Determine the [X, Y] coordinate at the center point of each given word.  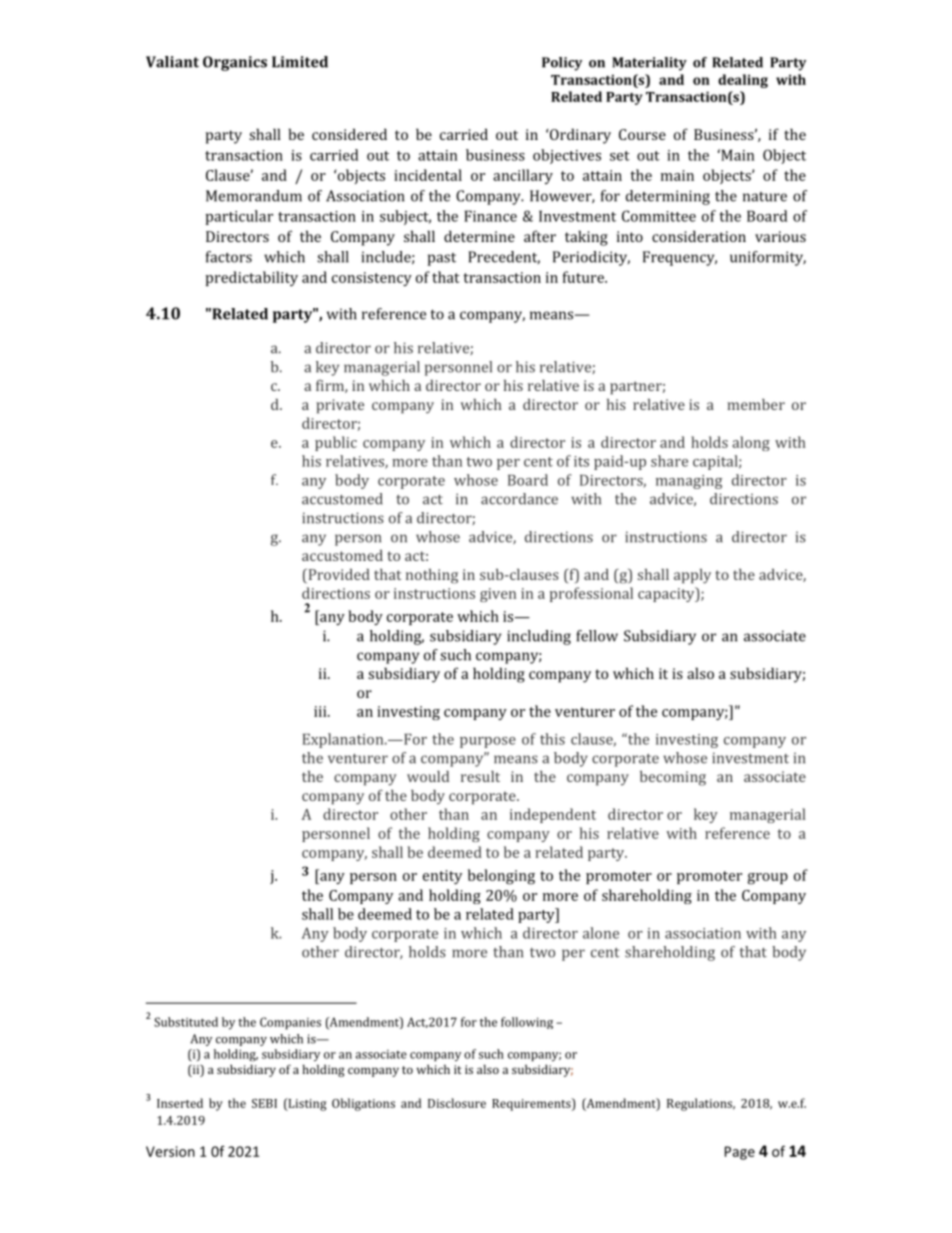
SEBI [264, 1103]
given [498, 595]
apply [692, 576]
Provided [338, 576]
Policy [562, 64]
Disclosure [457, 1103]
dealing [743, 81]
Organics [235, 63]
